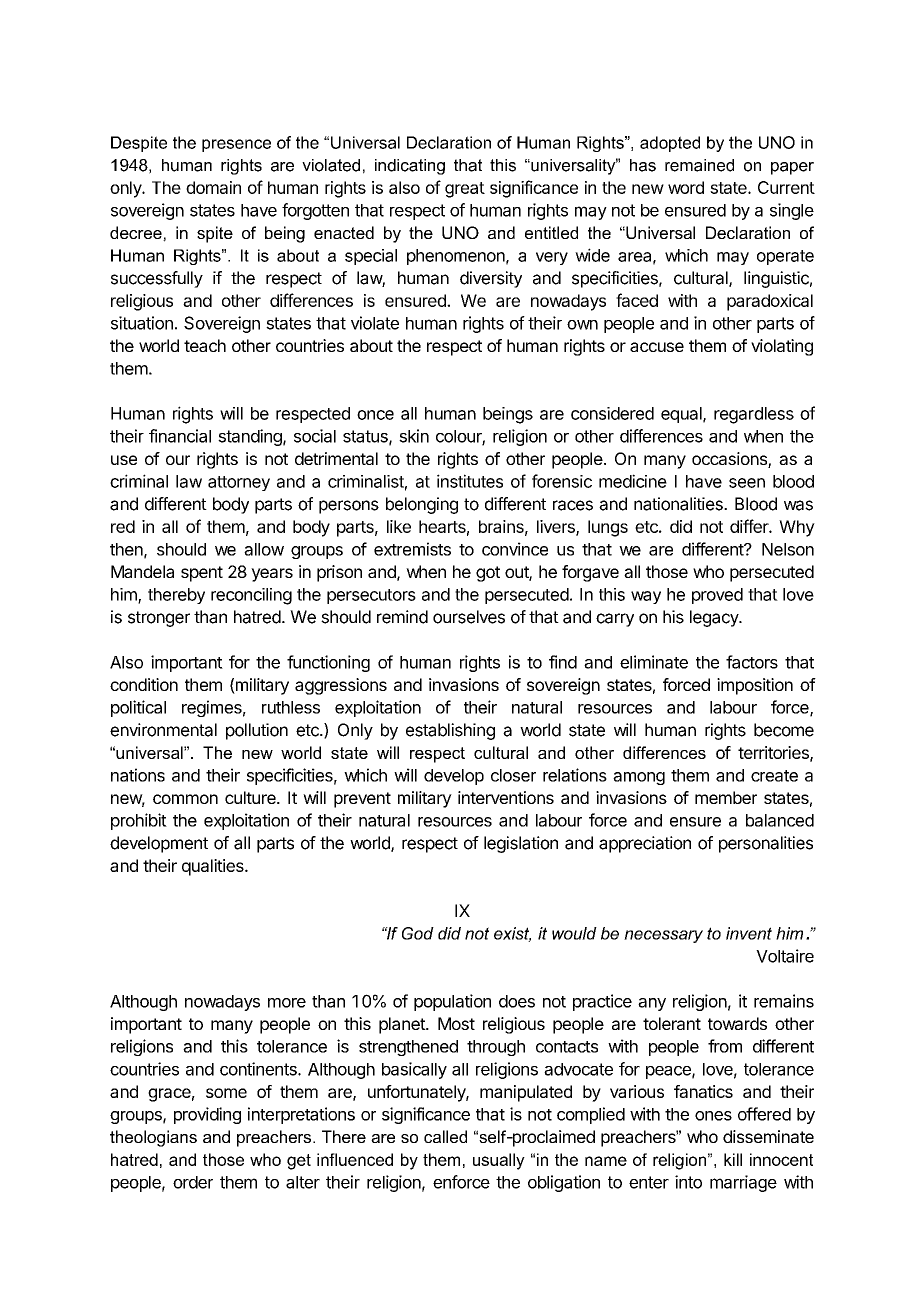 The width and height of the image is (924, 1308). I want to click on remained, so click(699, 165).
